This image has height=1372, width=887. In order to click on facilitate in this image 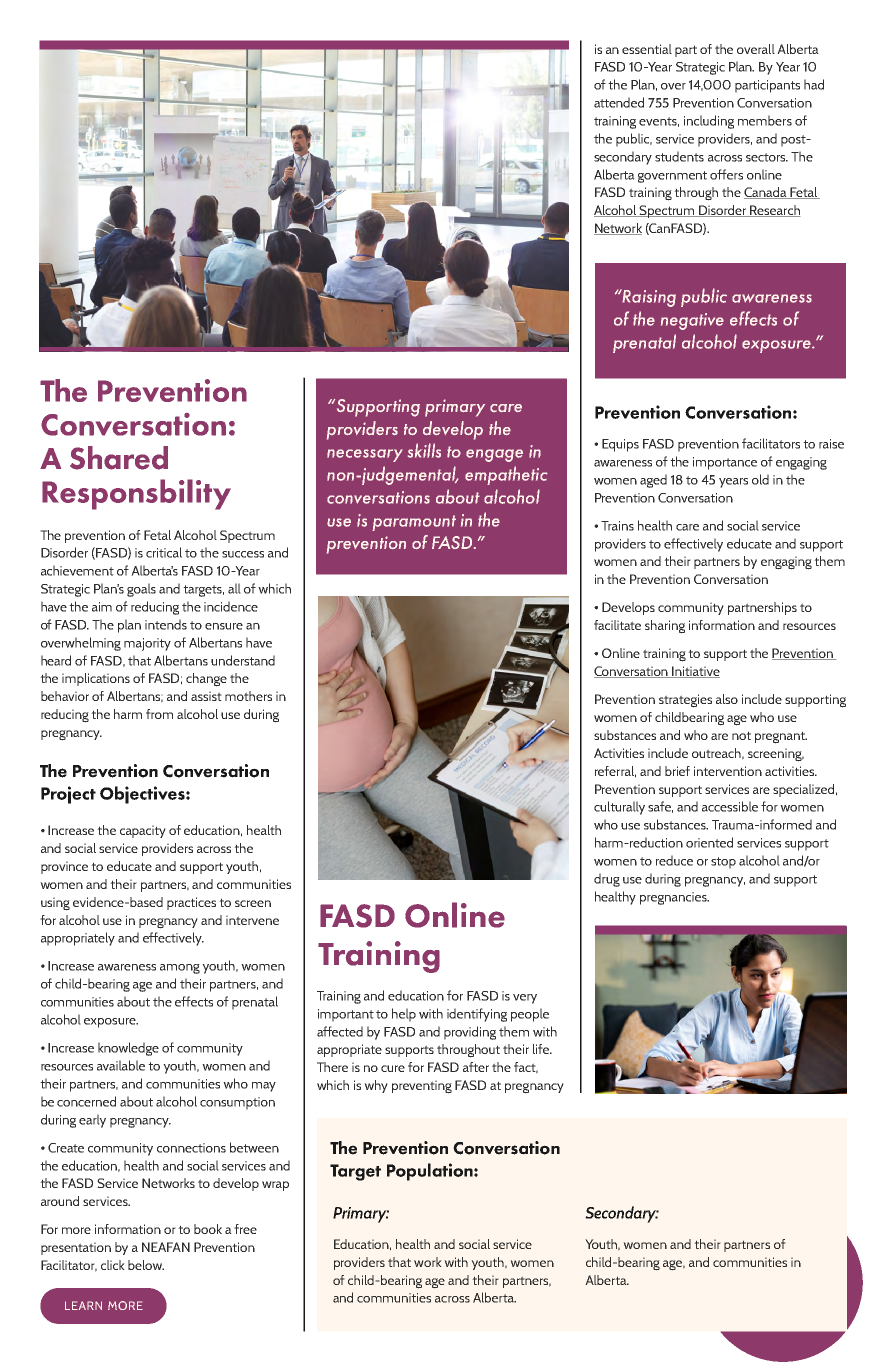, I will do `click(617, 625)`.
